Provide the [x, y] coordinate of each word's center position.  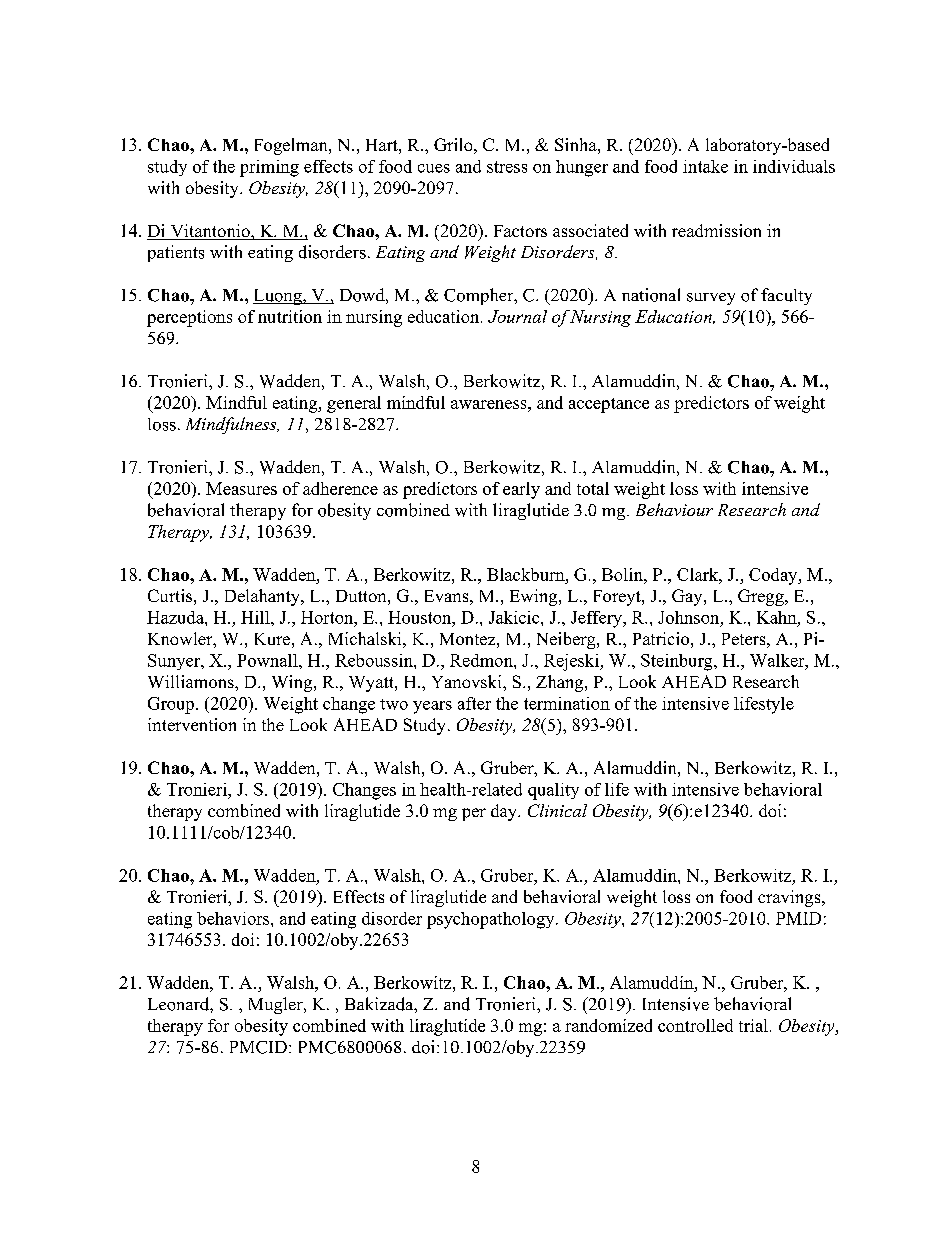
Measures [241, 488]
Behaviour [674, 509]
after [474, 703]
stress [507, 167]
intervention [192, 724]
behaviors [234, 918]
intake [705, 166]
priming [269, 168]
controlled [695, 1025]
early [521, 490]
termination [567, 703]
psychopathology [492, 920]
